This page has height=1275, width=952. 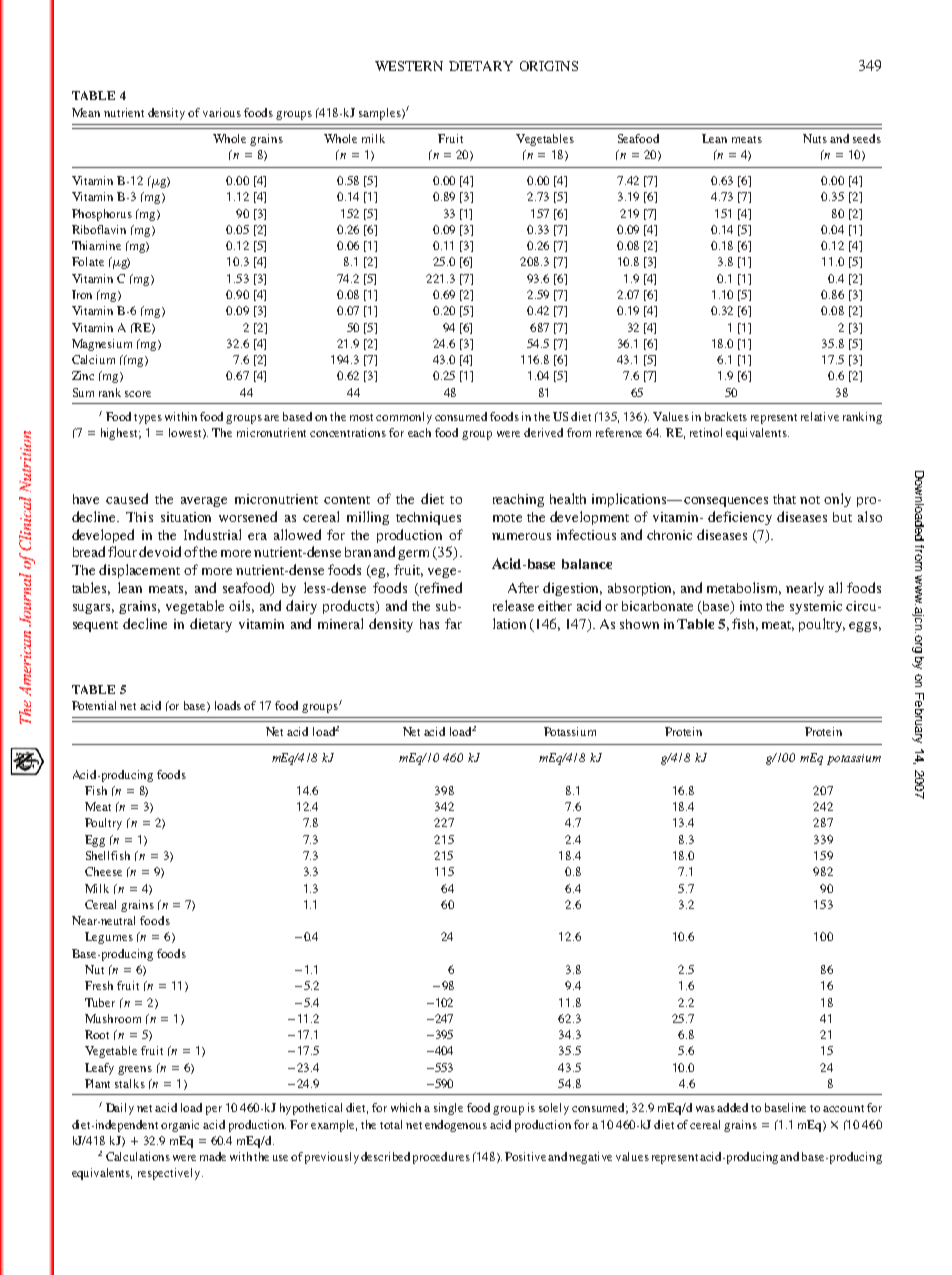 What do you see at coordinates (815, 138) in the page?
I see `Nuts` at bounding box center [815, 138].
